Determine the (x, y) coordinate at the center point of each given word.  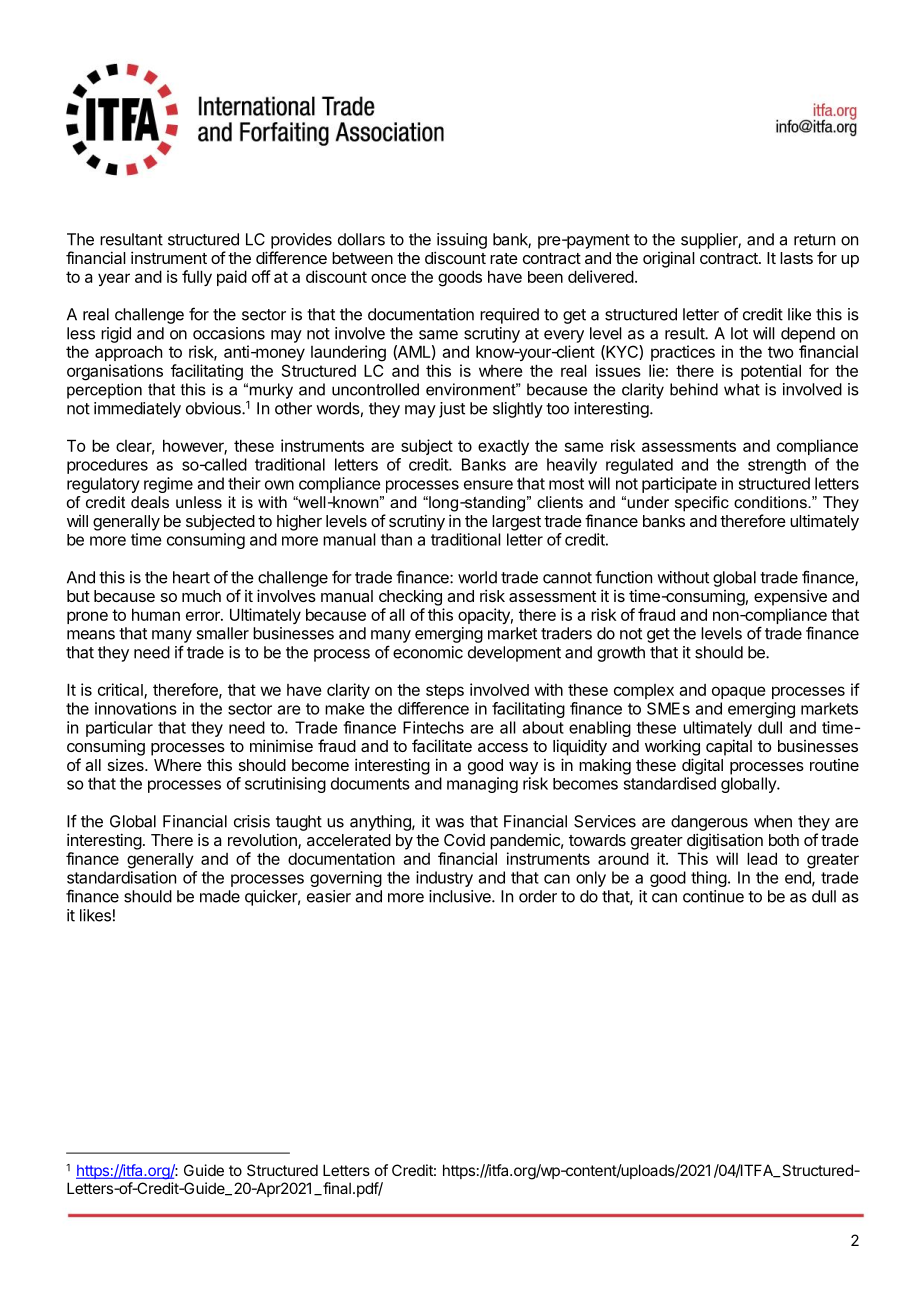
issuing (462, 241)
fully (197, 278)
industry (444, 879)
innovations (136, 708)
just (452, 410)
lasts (796, 258)
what (742, 389)
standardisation (121, 877)
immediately (137, 410)
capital (729, 747)
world (477, 577)
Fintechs (433, 727)
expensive (790, 597)
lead (762, 858)
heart (191, 577)
